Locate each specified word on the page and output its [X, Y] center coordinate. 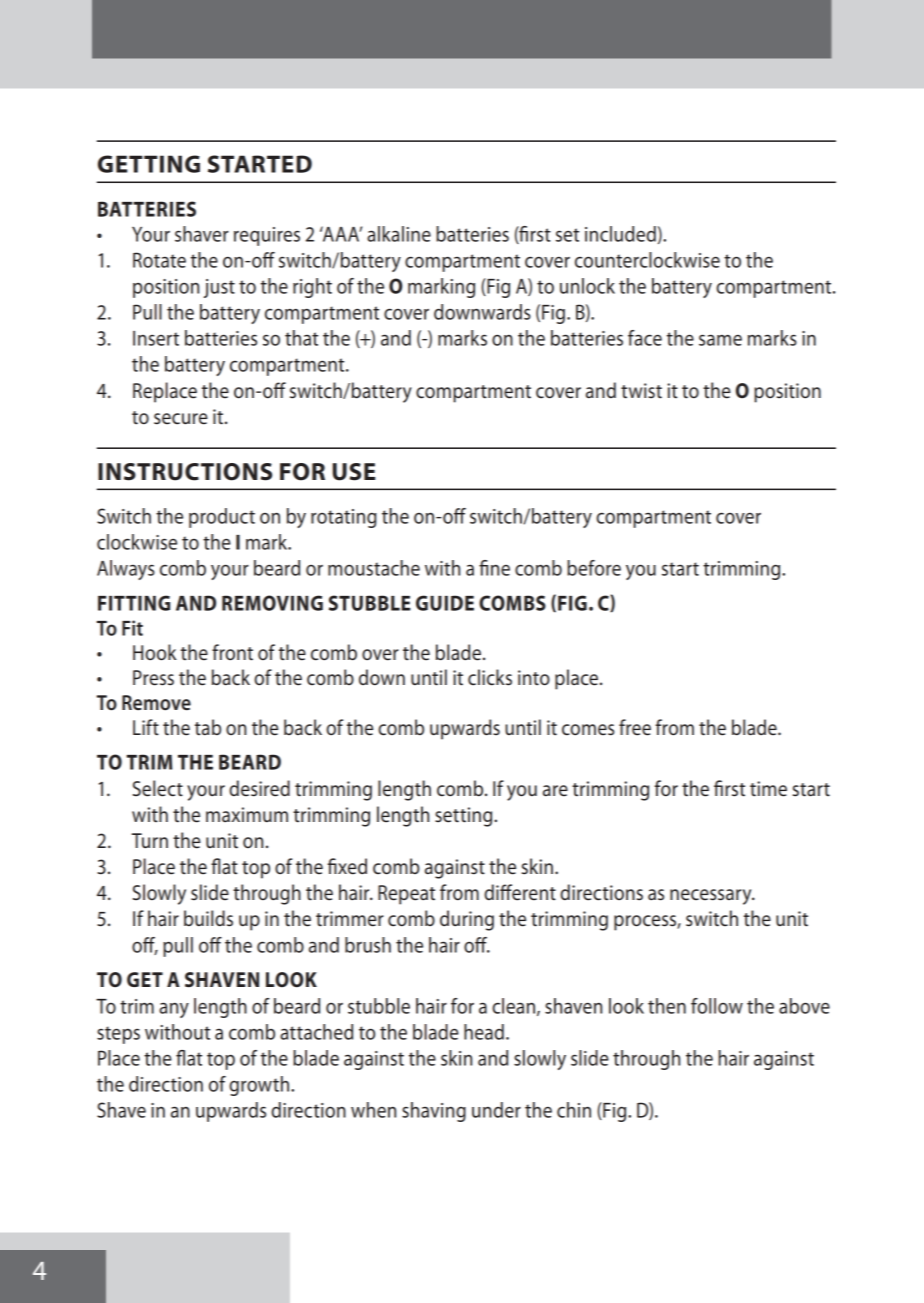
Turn [150, 841]
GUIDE [445, 603]
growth [260, 1086]
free [635, 727]
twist [641, 391]
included [620, 234]
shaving [434, 1112]
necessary [712, 897]
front [232, 652]
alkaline [399, 234]
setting [465, 817]
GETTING [149, 164]
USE [354, 472]
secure [181, 419]
